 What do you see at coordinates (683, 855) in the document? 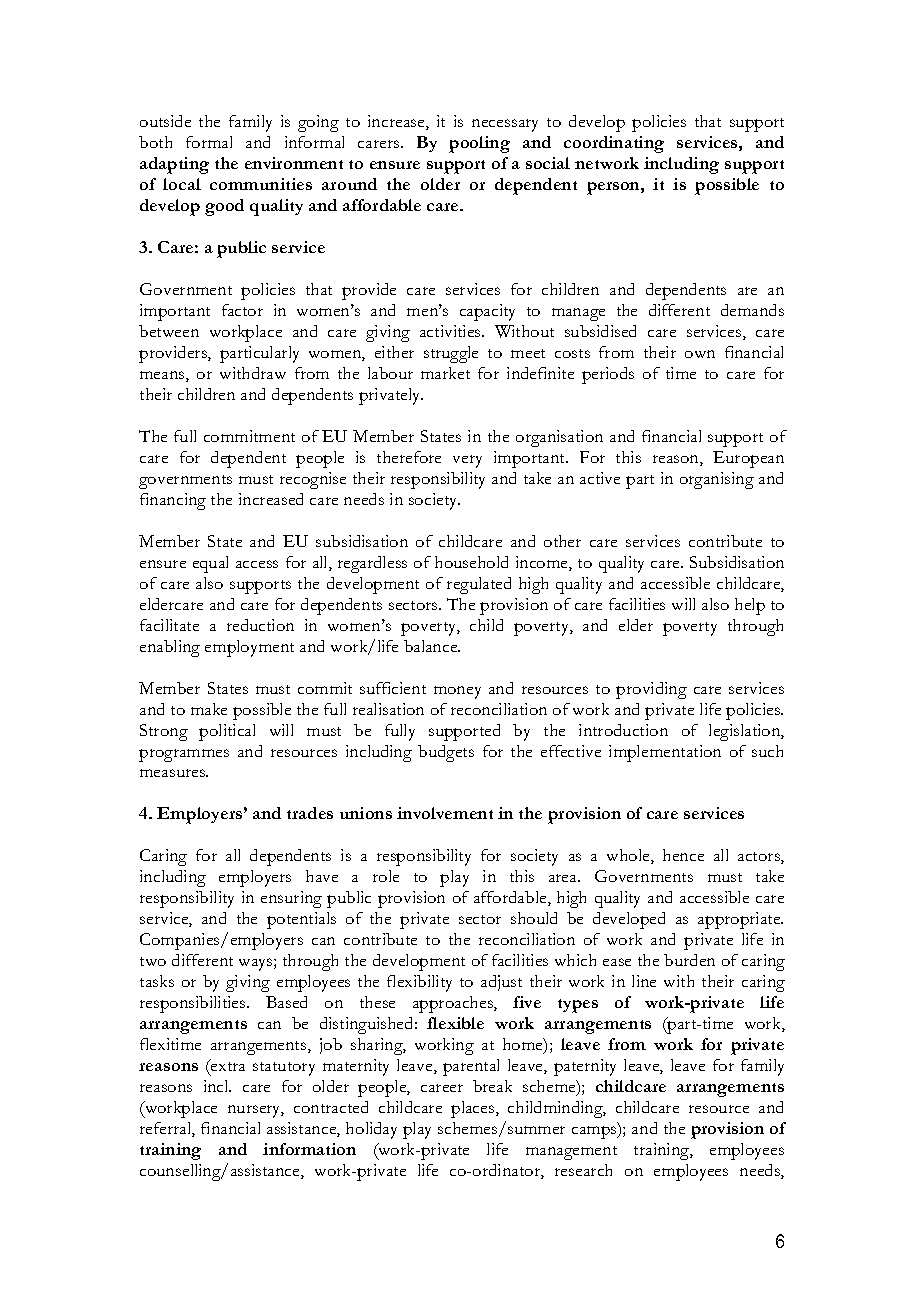
I see `hence` at bounding box center [683, 855].
